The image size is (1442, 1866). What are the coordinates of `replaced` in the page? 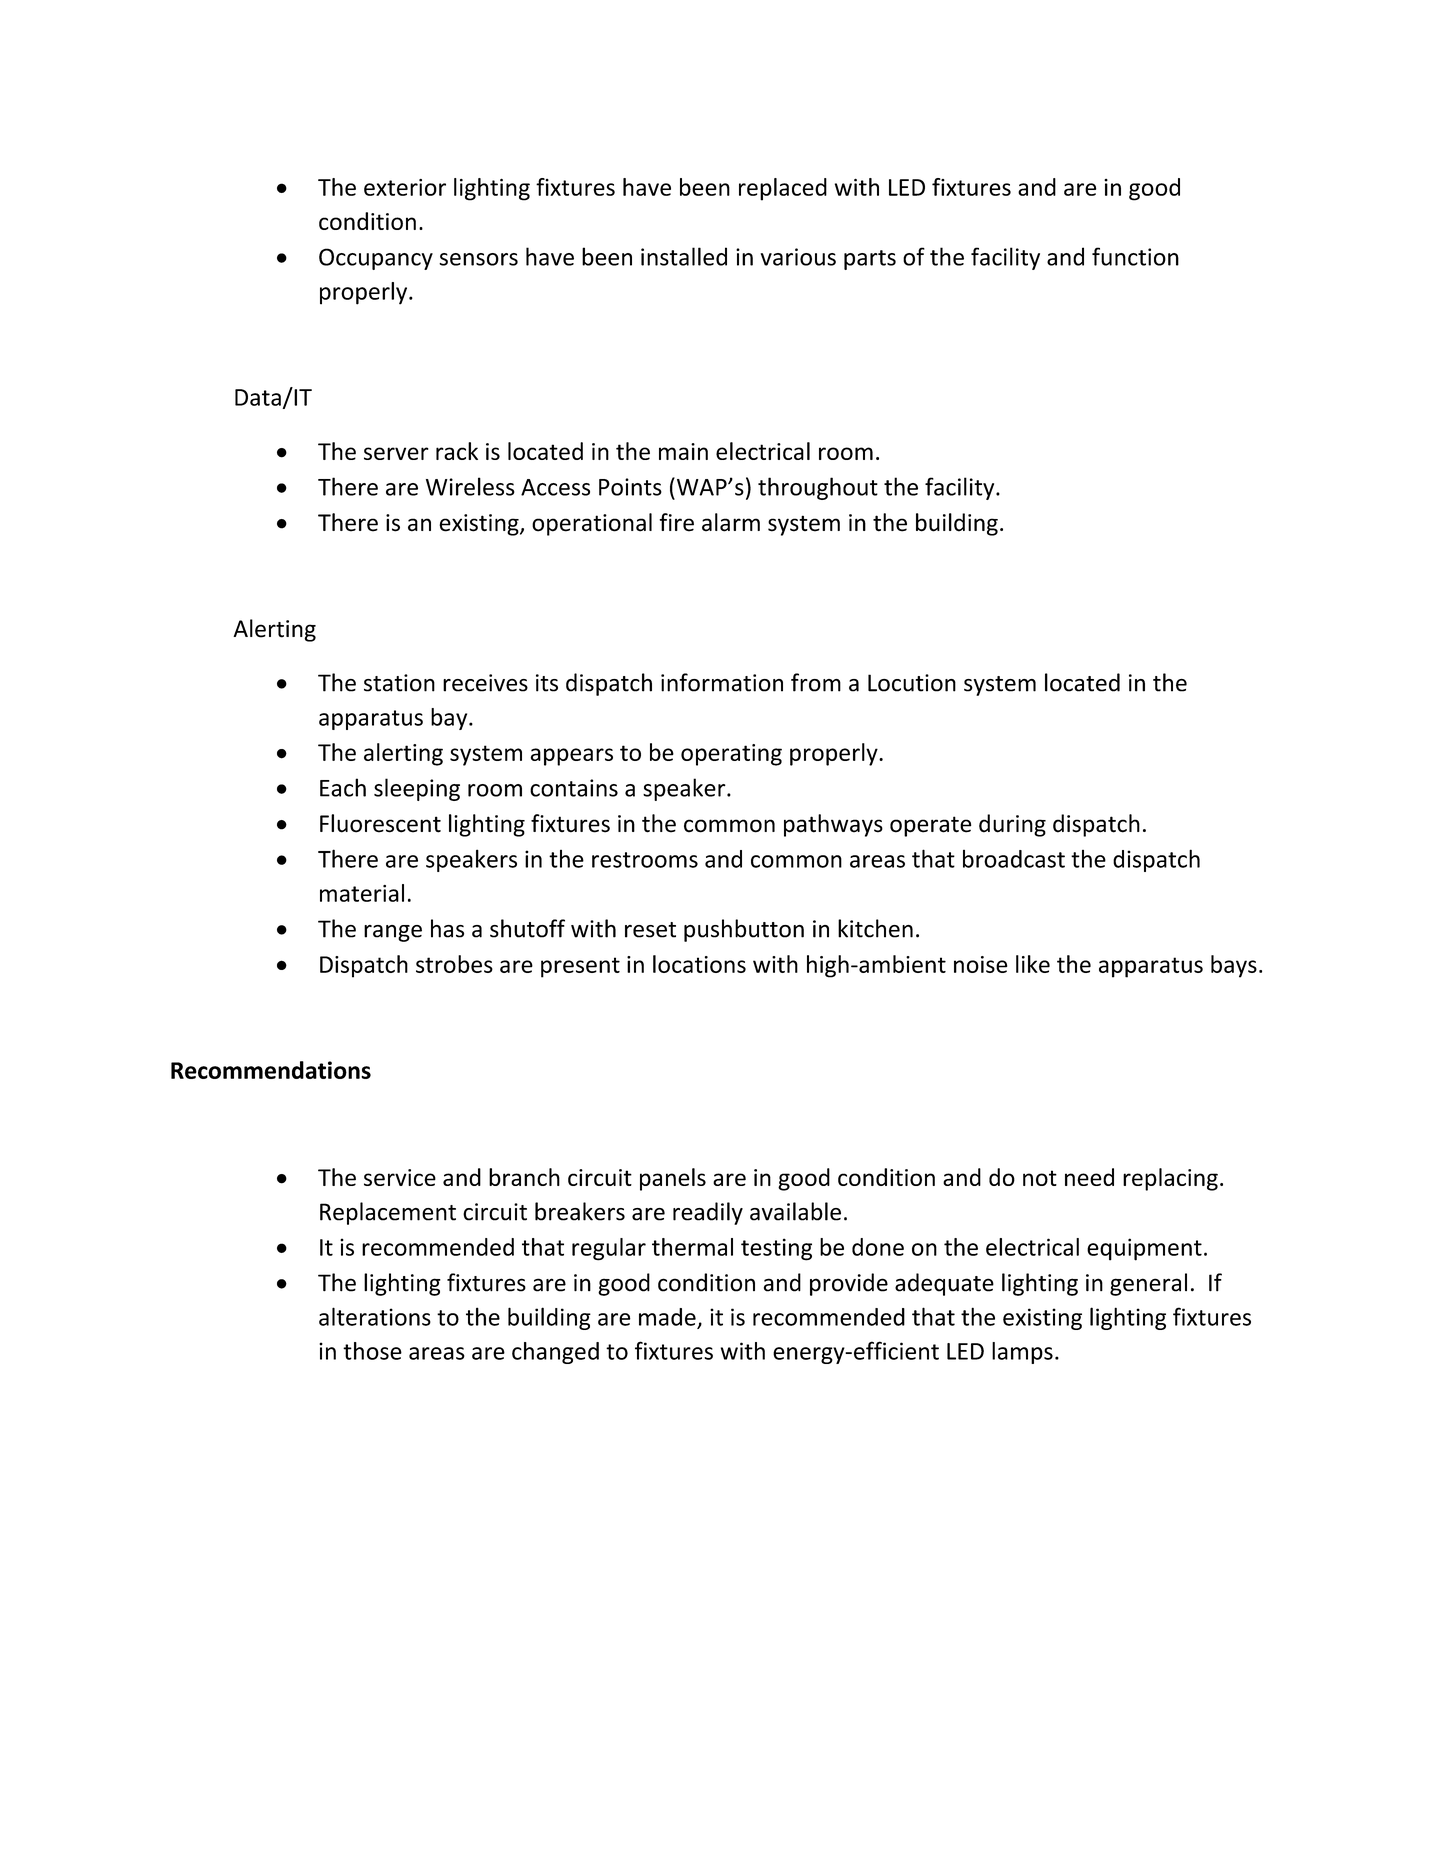 It's located at (783, 189).
